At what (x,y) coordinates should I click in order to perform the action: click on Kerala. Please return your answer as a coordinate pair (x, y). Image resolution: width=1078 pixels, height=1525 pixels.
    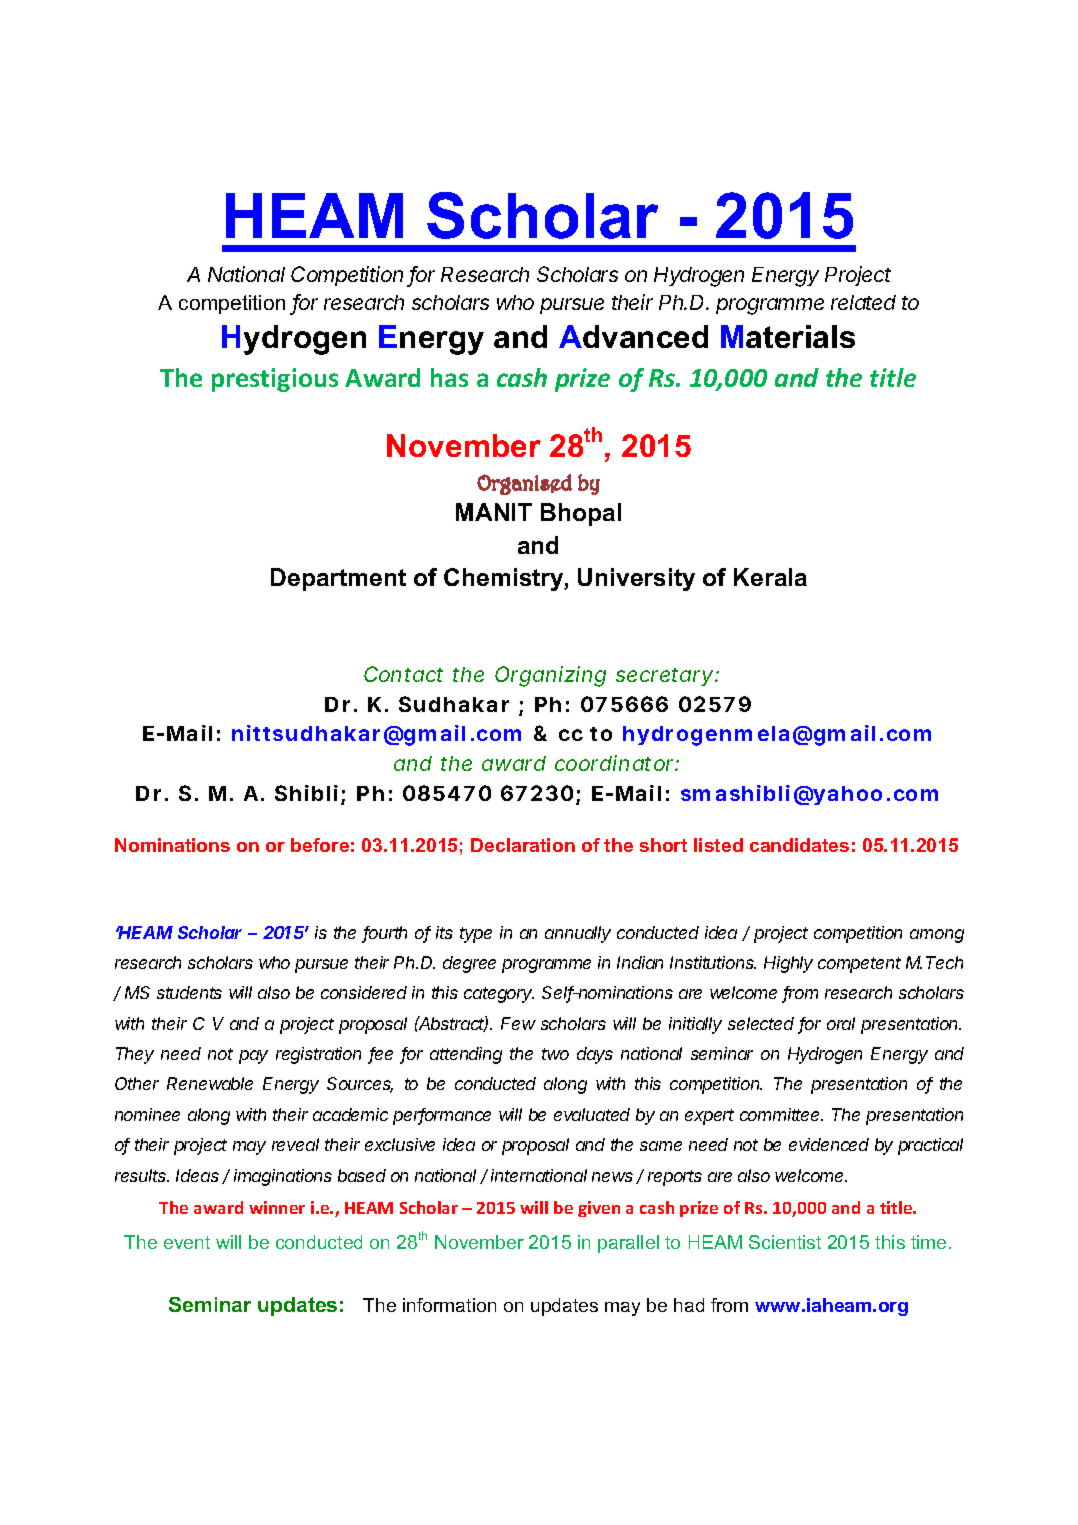
    Looking at the image, I should click on (770, 577).
